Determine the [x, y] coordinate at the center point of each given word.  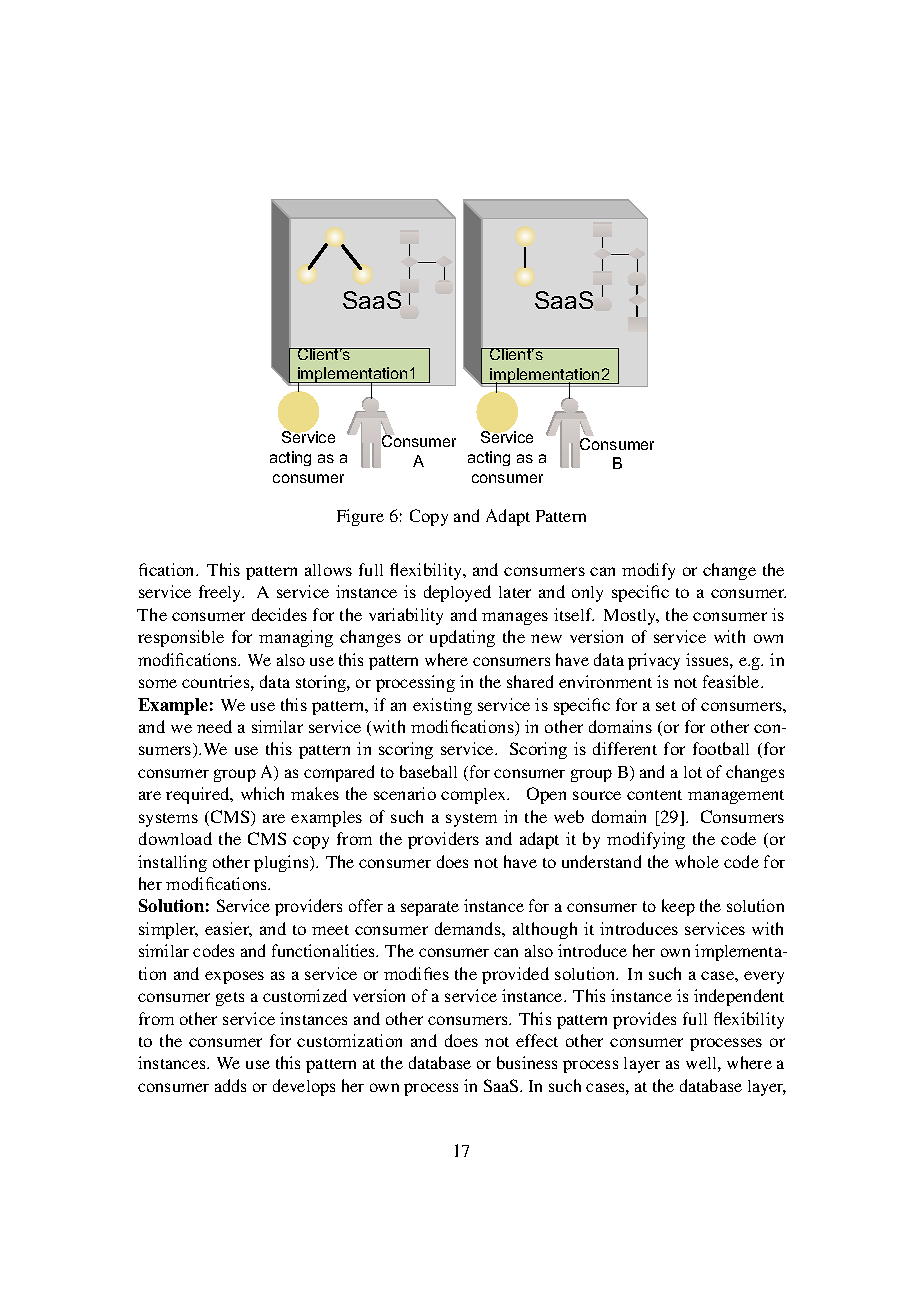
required [199, 795]
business [527, 1062]
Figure [360, 517]
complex [475, 796]
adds [230, 1085]
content [654, 795]
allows [328, 570]
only [587, 594]
